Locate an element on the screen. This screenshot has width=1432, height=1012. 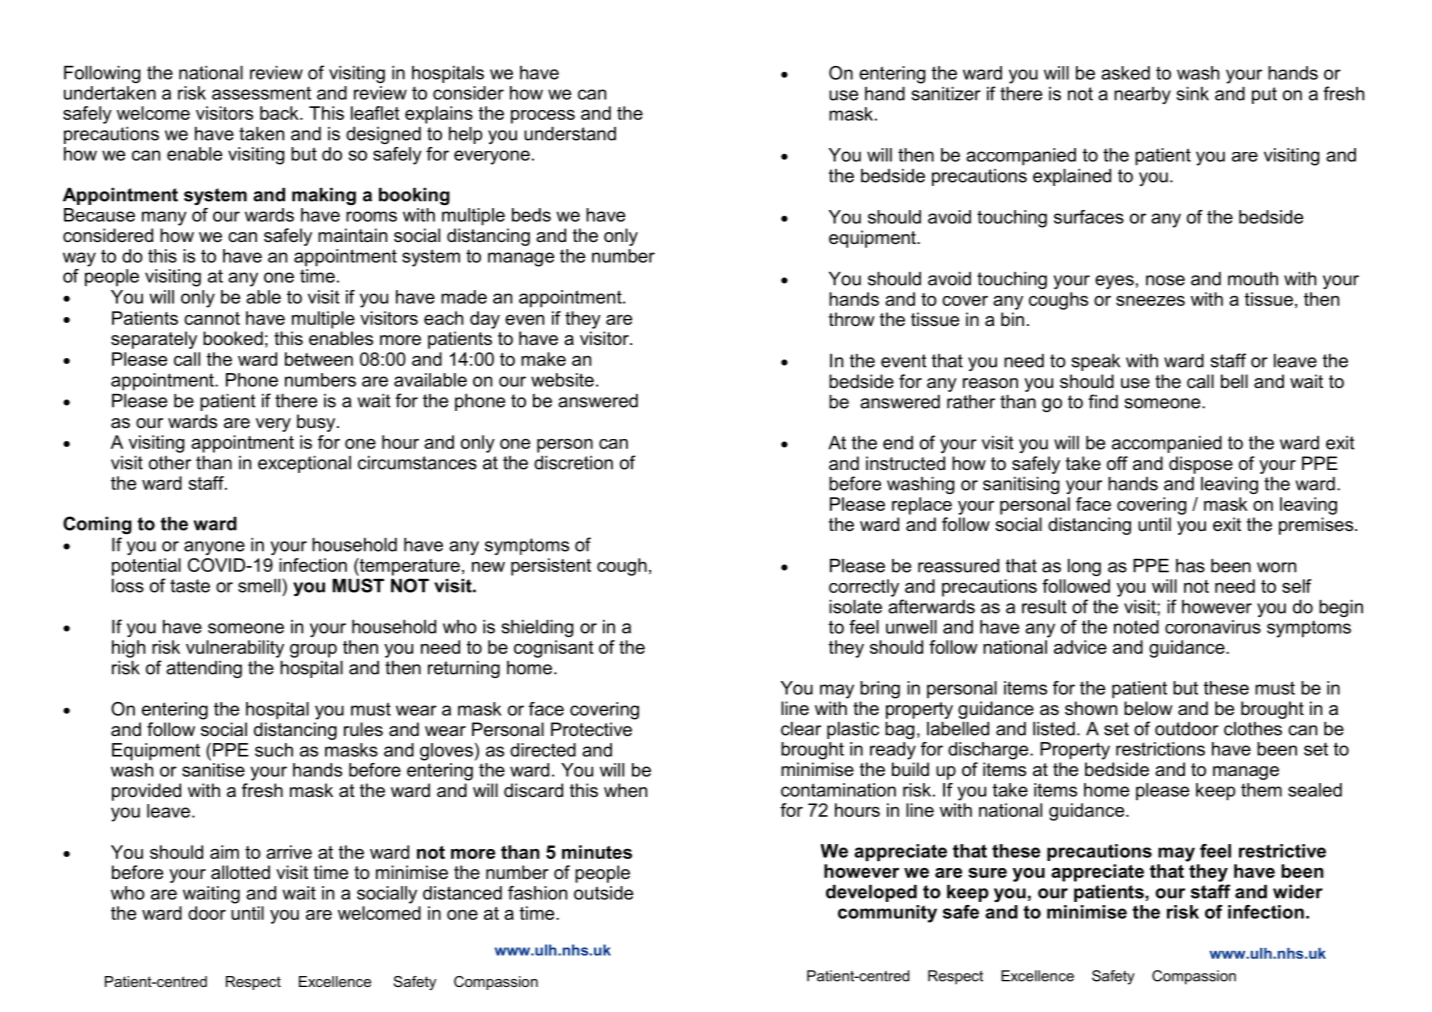
dispose is located at coordinates (1201, 465).
